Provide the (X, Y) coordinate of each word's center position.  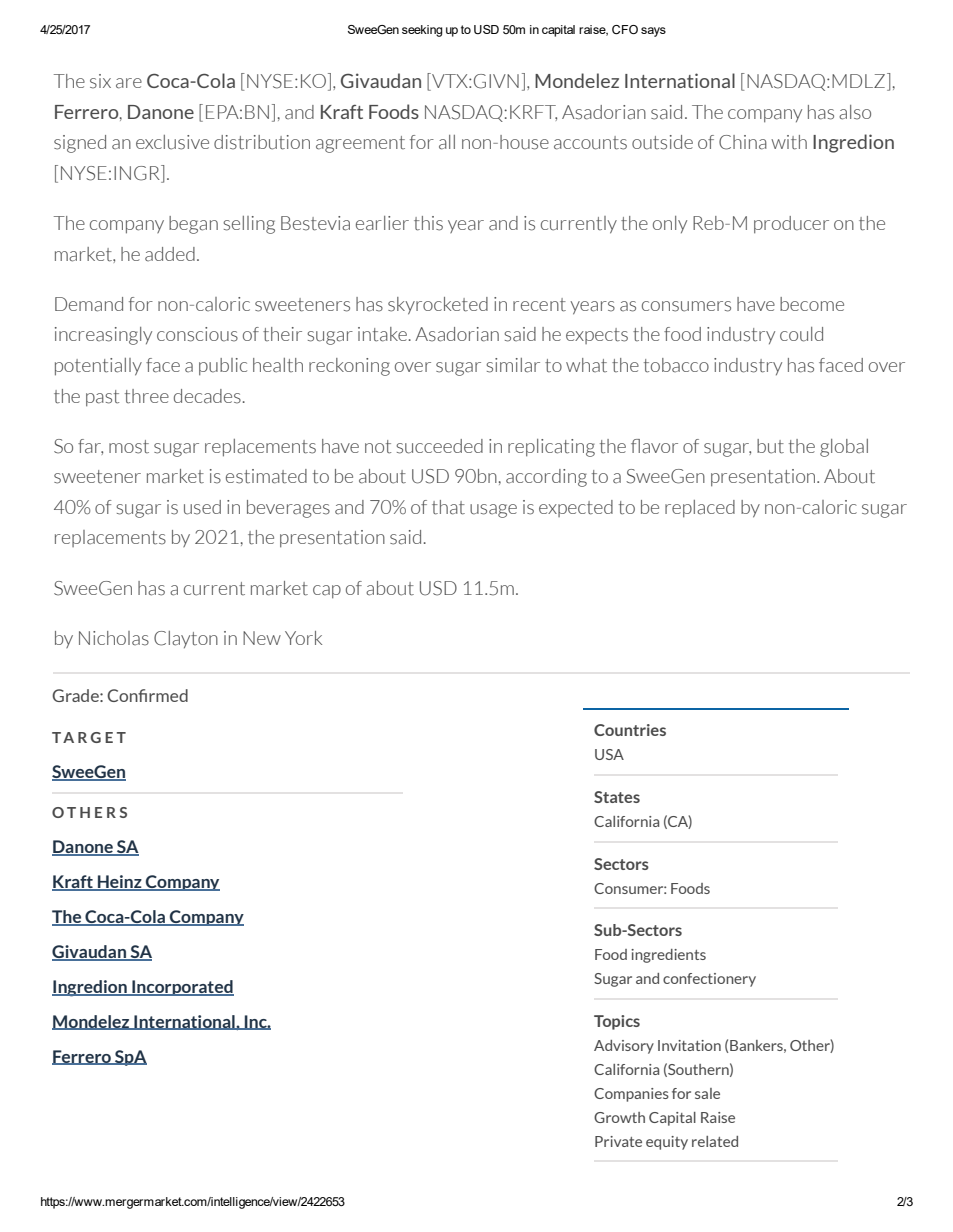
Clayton (186, 639)
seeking (422, 31)
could (801, 334)
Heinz (119, 883)
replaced (700, 509)
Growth (619, 1117)
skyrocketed (438, 306)
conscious (197, 334)
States (617, 797)
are (129, 83)
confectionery (709, 980)
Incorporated (182, 988)
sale (707, 1093)
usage (493, 511)
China (743, 142)
